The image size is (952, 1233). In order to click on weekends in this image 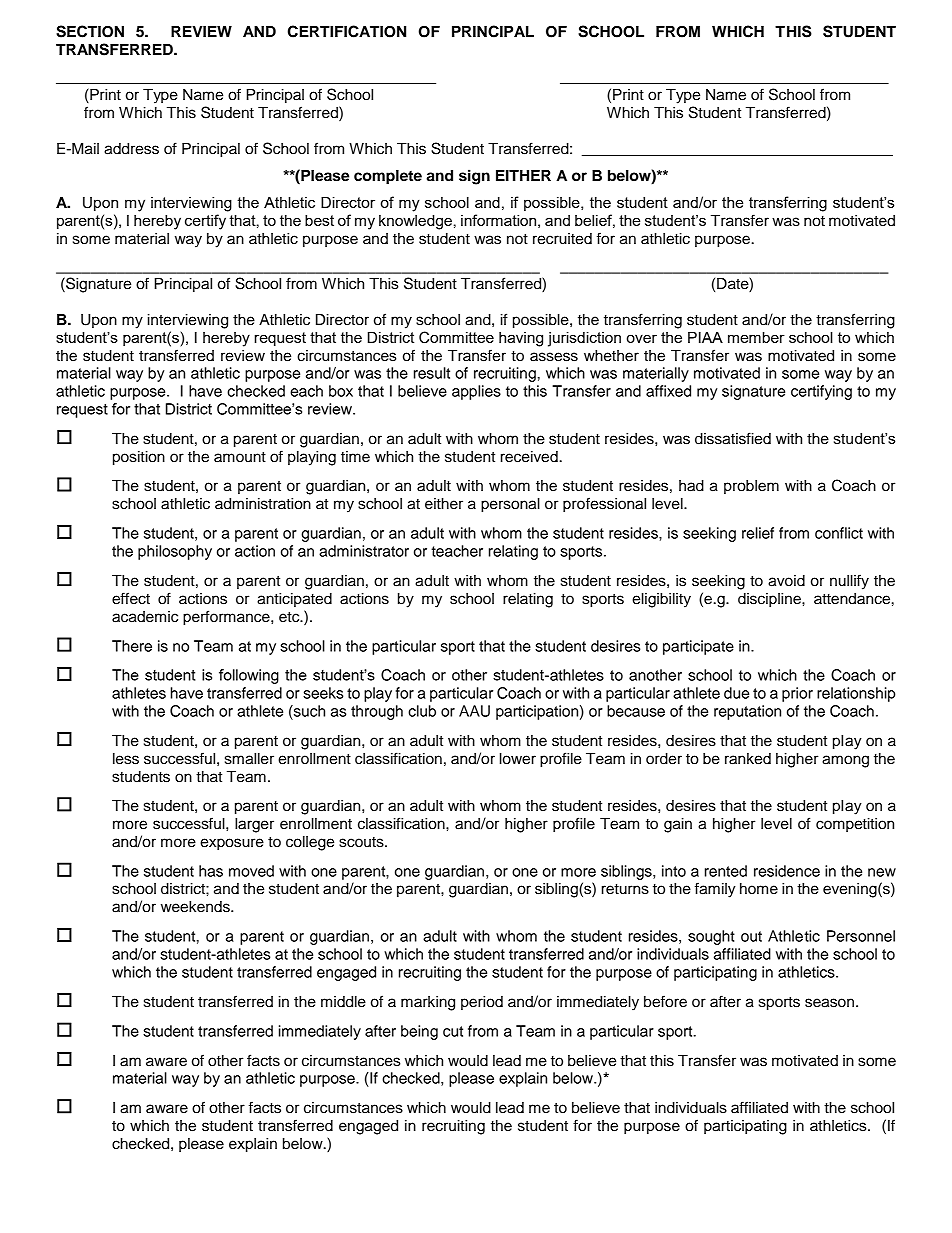, I will do `click(196, 907)`.
